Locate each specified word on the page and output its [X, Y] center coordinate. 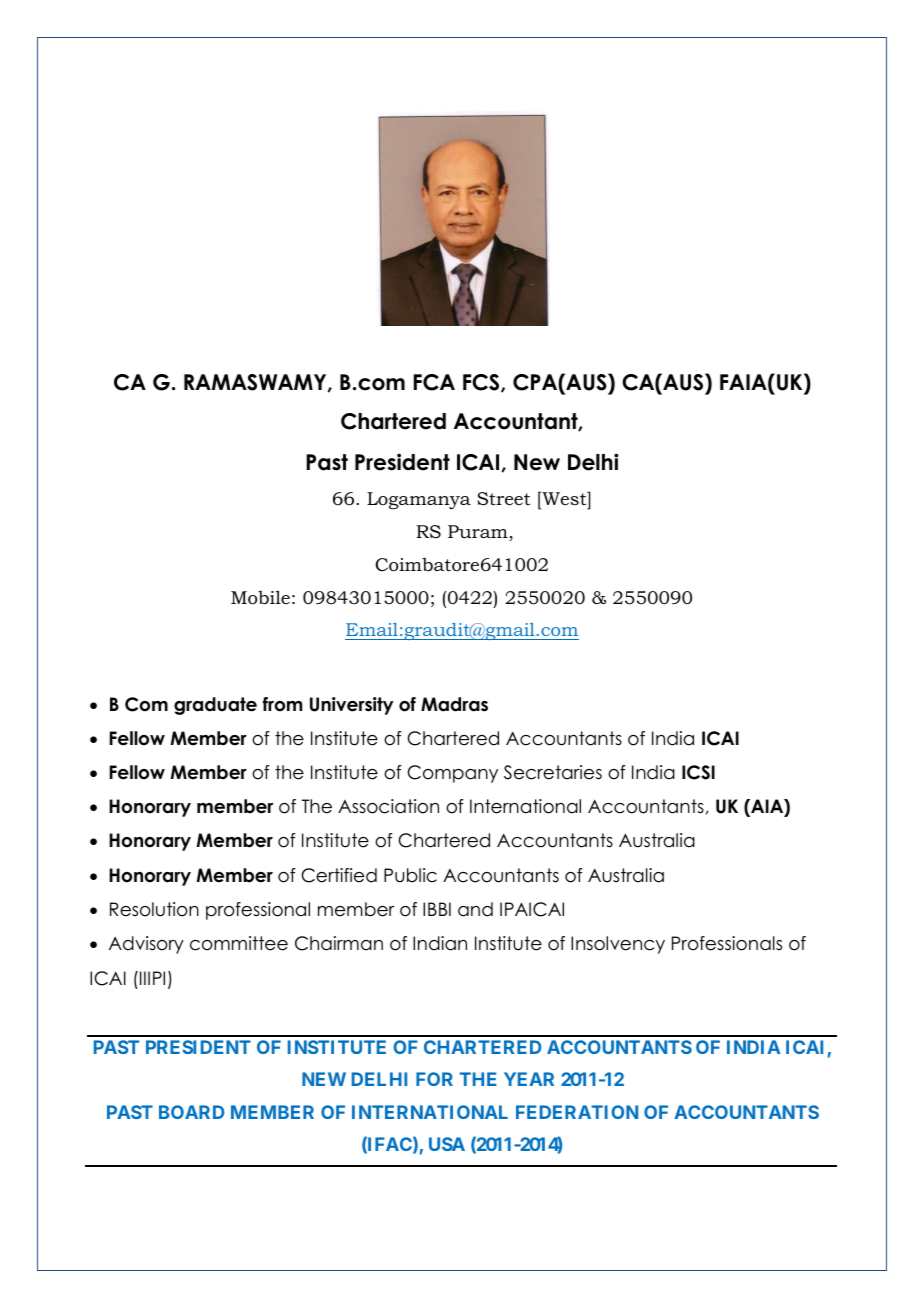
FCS [482, 383]
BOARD [191, 1112]
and [475, 909]
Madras [454, 704]
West [564, 498]
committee [239, 943]
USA [447, 1144]
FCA [434, 382]
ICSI [698, 772]
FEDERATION [577, 1112]
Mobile [260, 597]
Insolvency [618, 945]
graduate [215, 706]
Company [452, 774]
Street [503, 499]
